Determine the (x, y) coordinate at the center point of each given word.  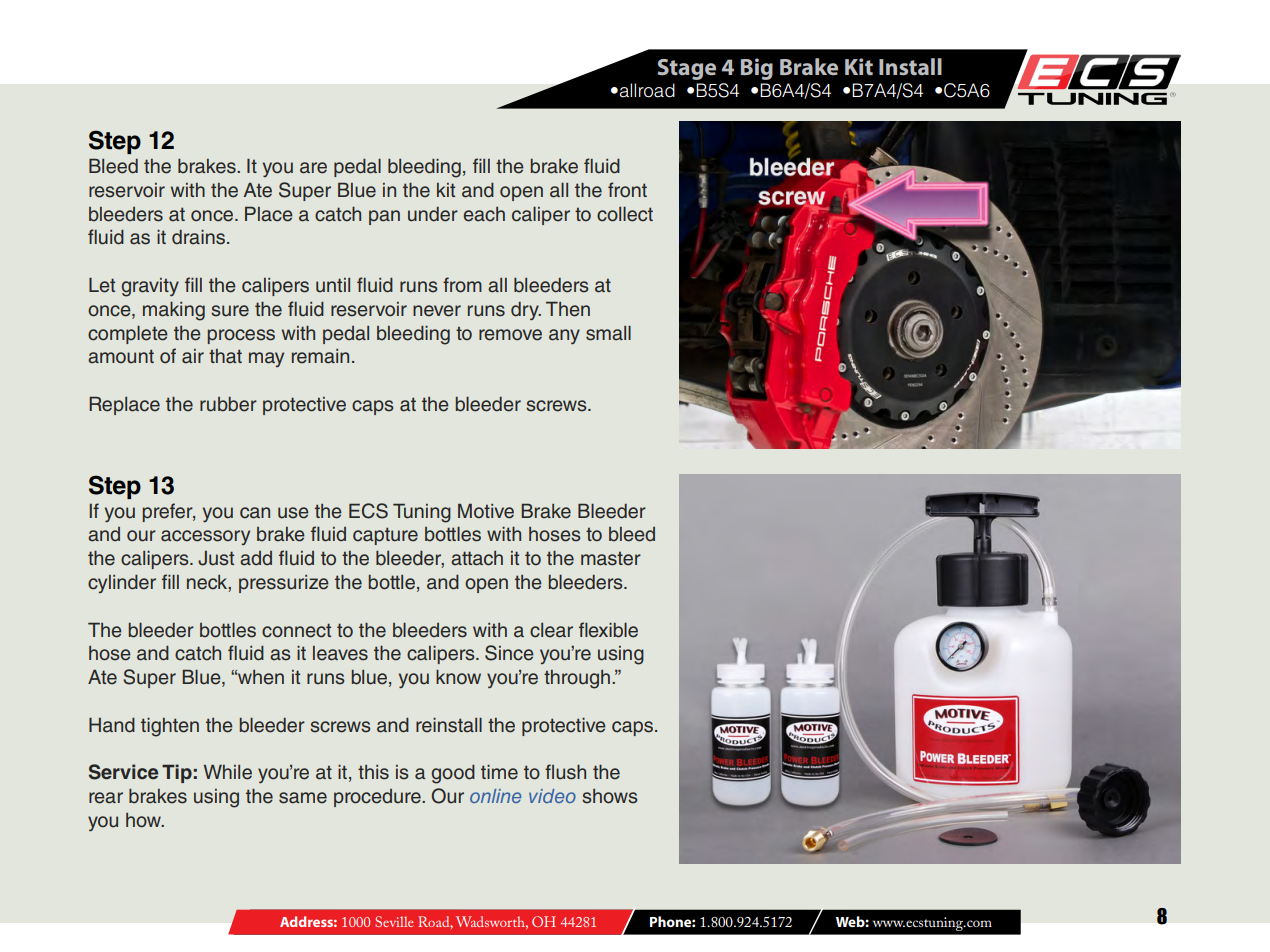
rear (106, 798)
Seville (394, 921)
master (611, 558)
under (433, 214)
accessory (205, 537)
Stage (686, 69)
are (313, 168)
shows (609, 796)
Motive (486, 511)
